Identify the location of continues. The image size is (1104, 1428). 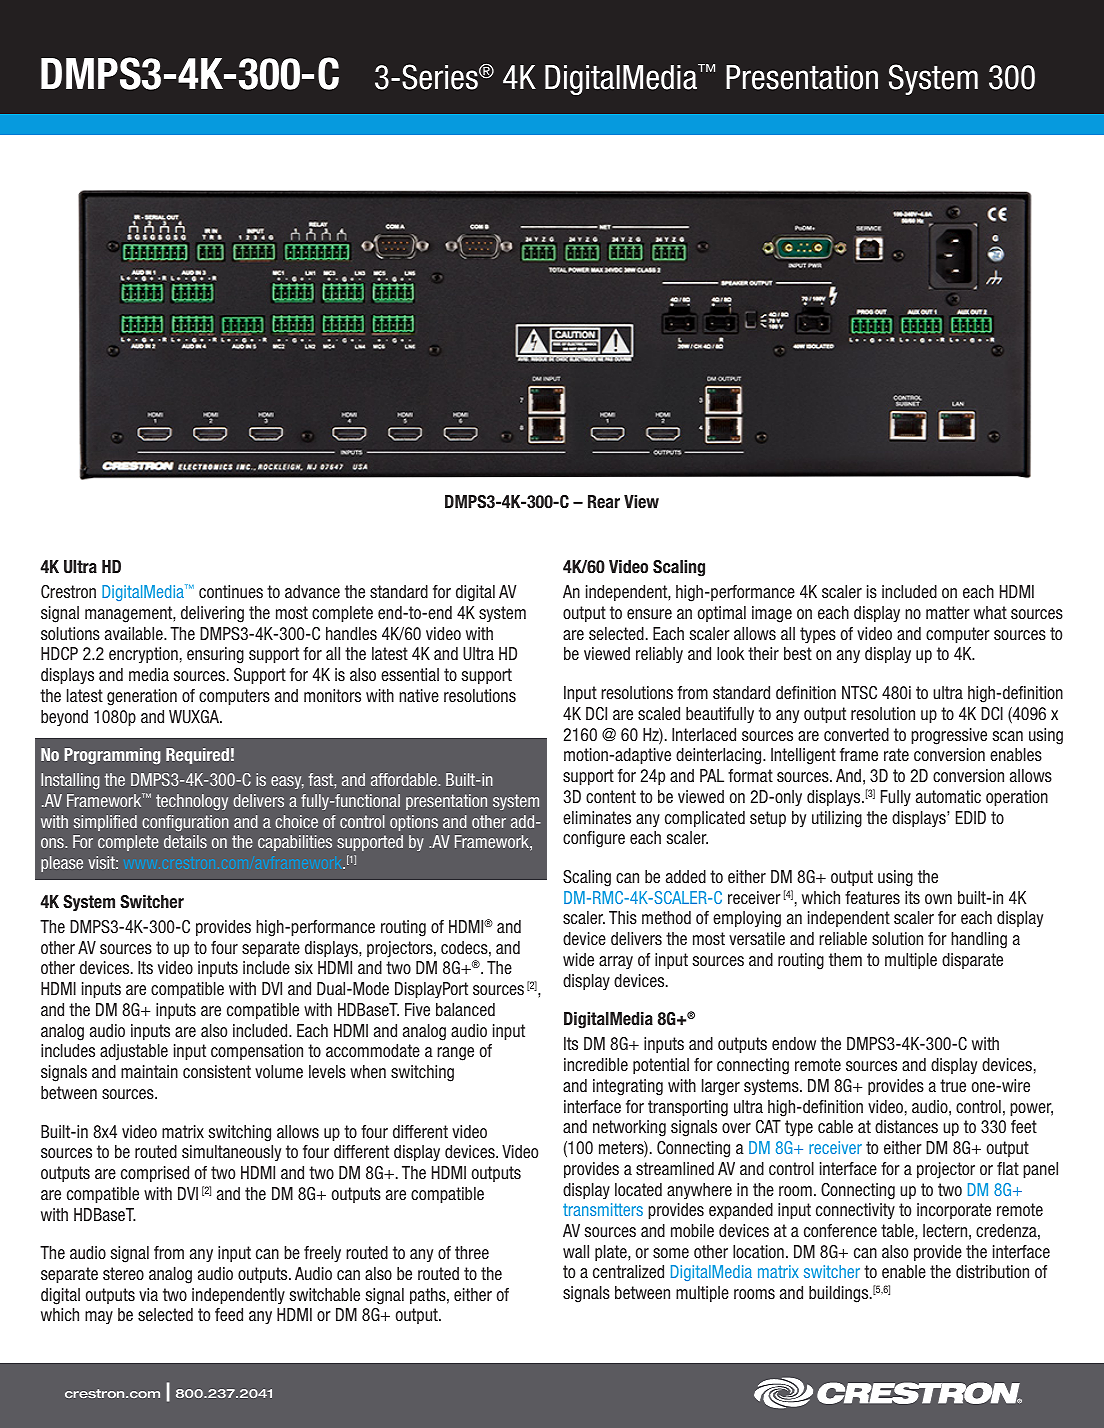
(231, 592).
